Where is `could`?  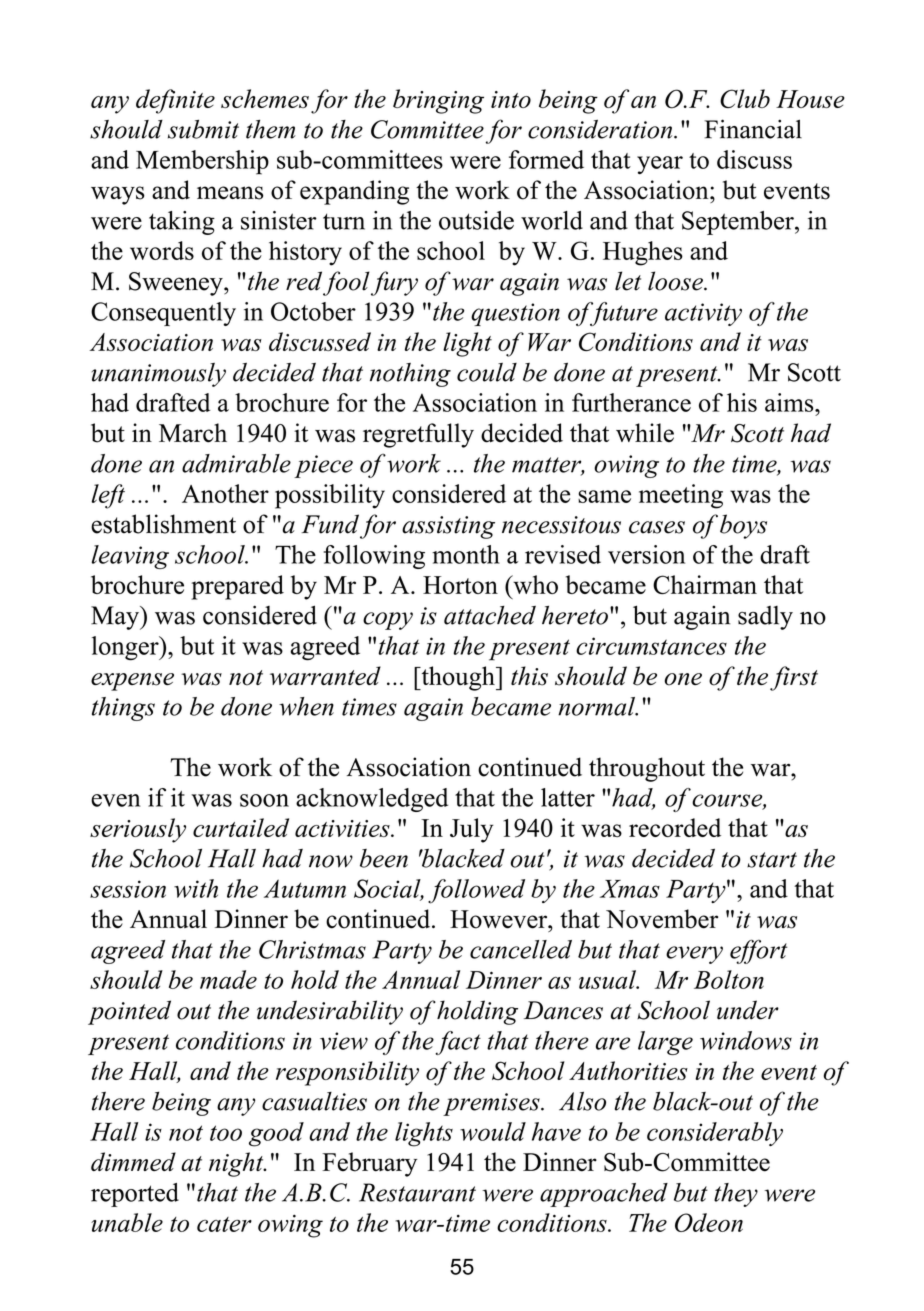
could is located at coordinates (487, 372).
